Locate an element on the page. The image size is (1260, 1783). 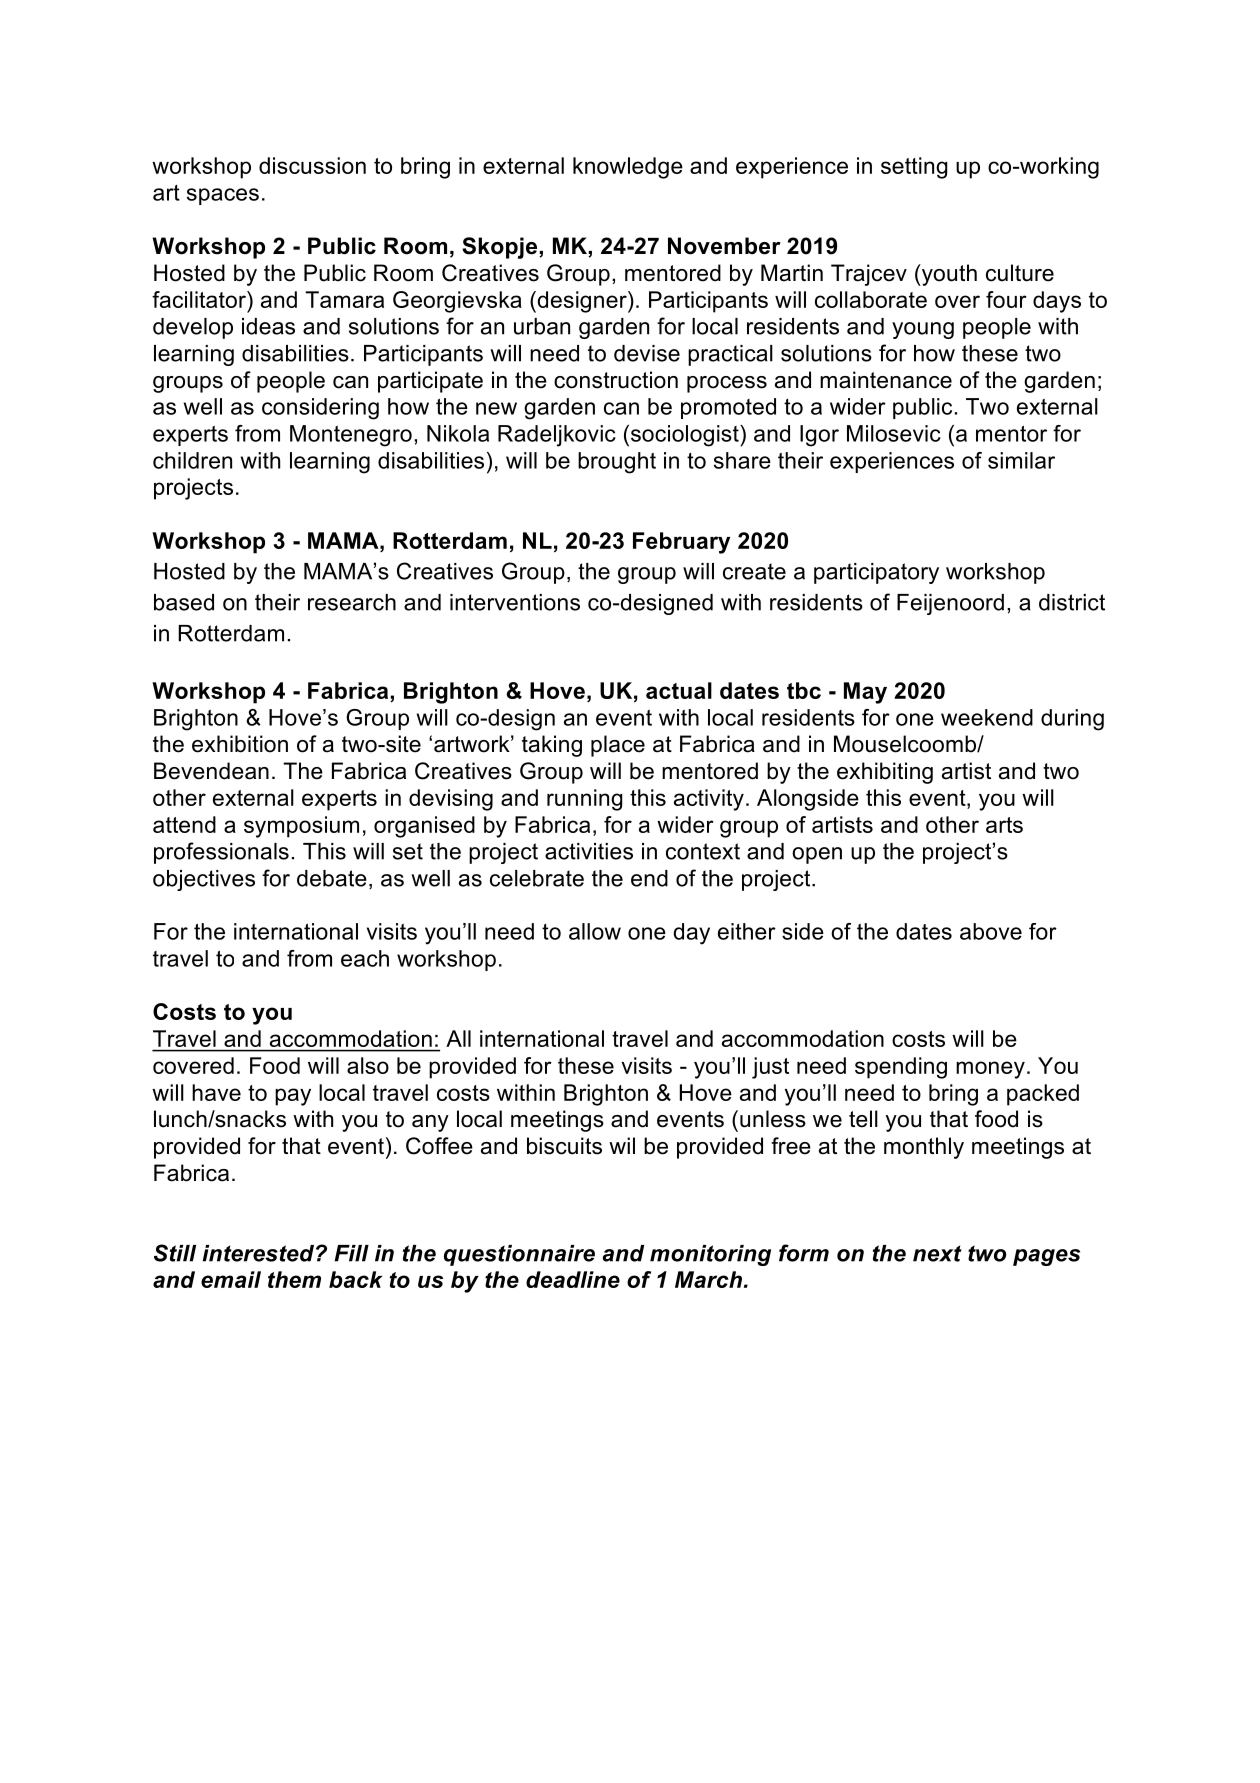
arts is located at coordinates (1004, 825).
